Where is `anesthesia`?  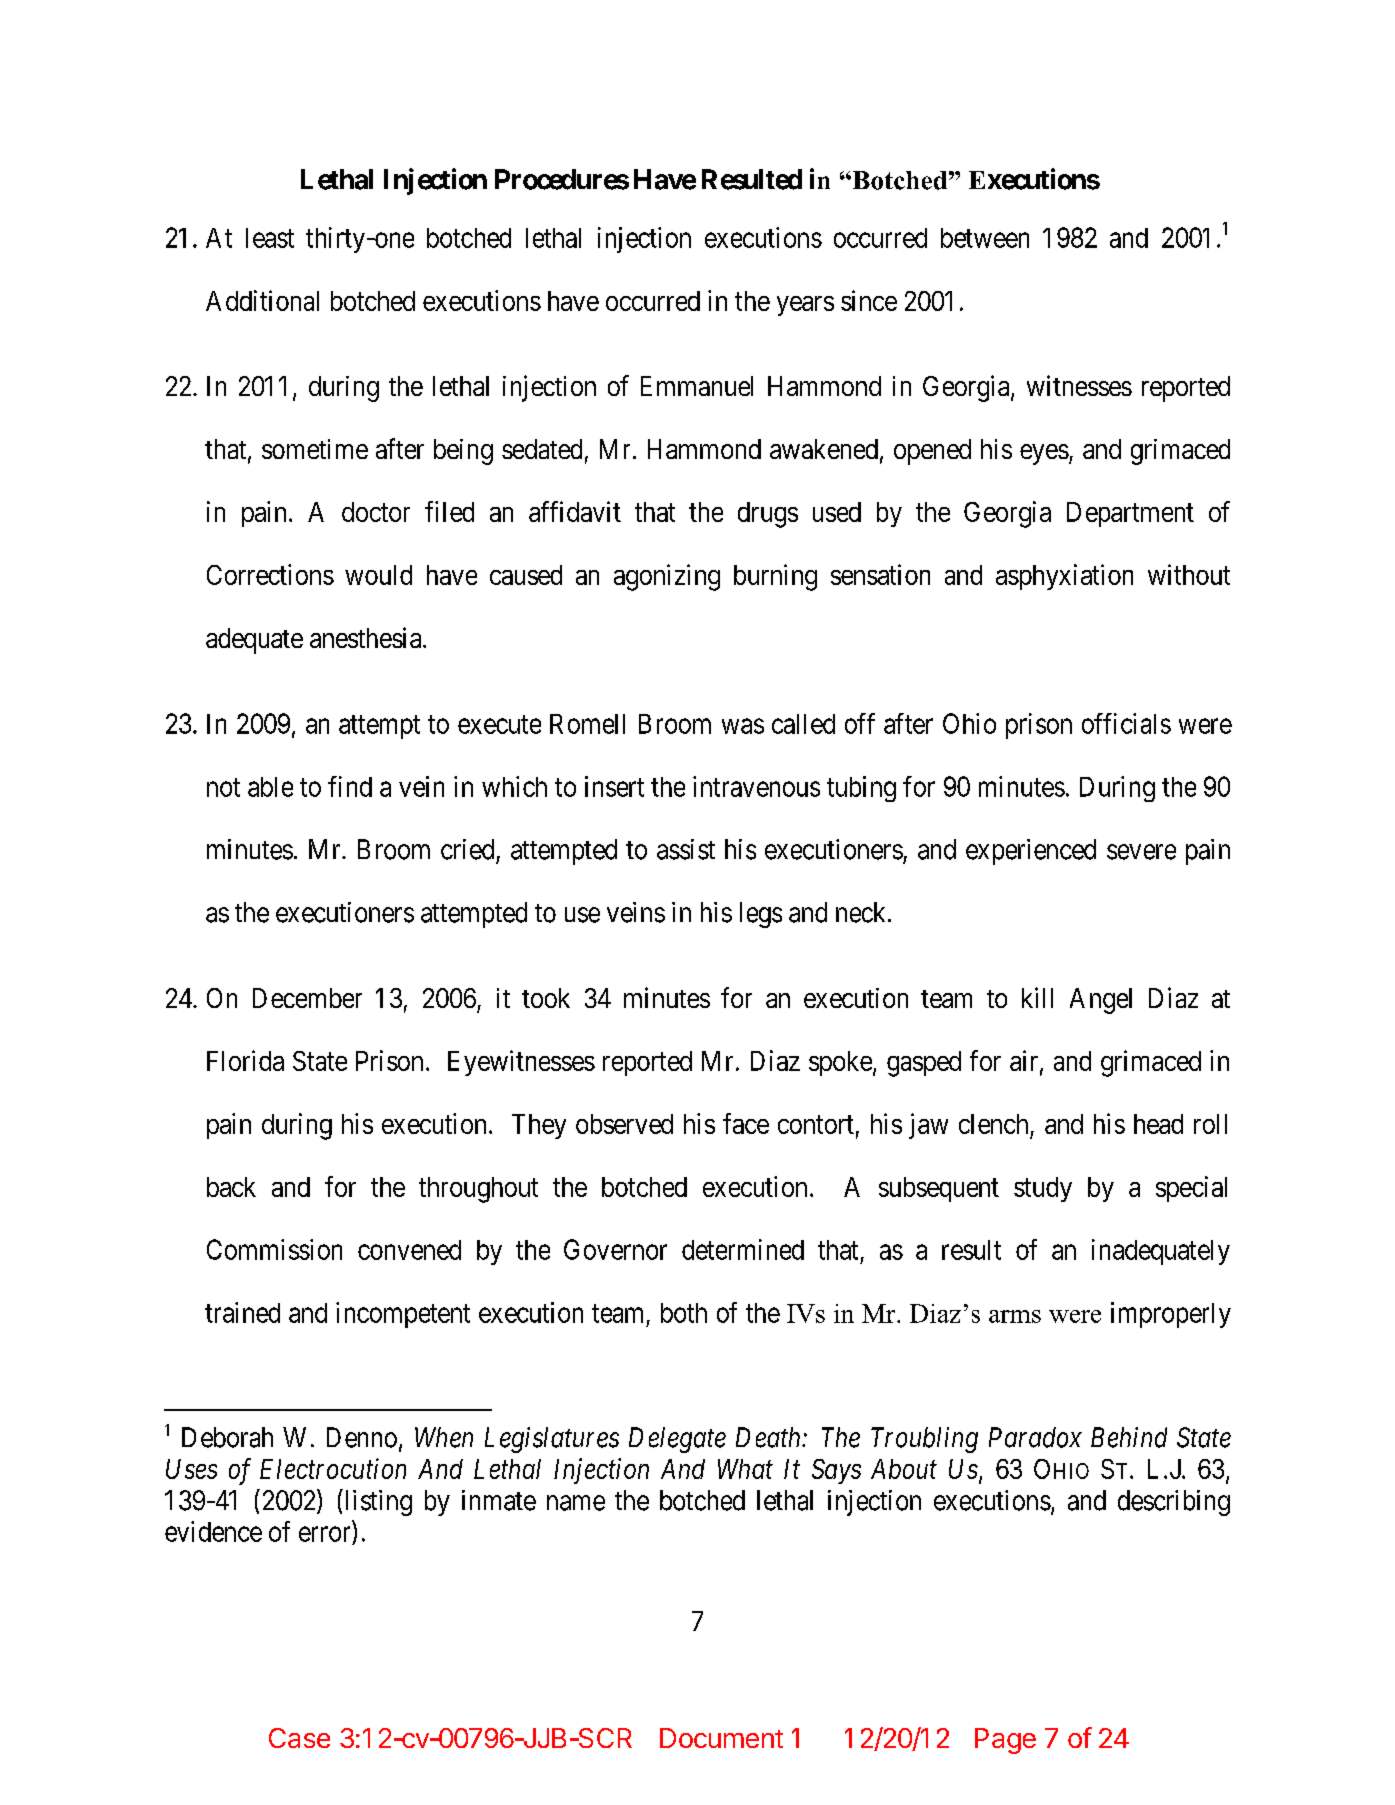
anesthesia is located at coordinates (367, 637).
